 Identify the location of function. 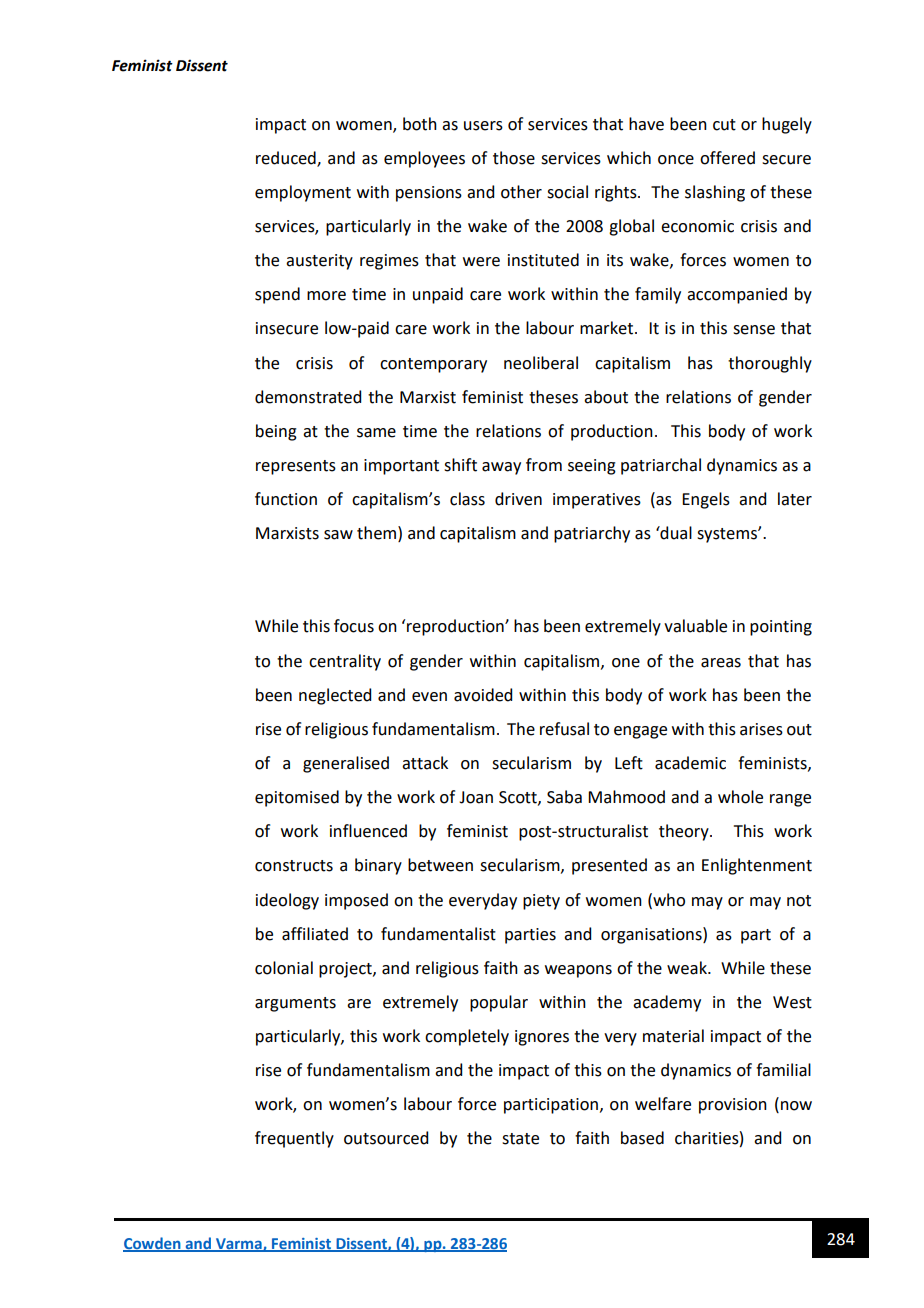
(286, 499).
